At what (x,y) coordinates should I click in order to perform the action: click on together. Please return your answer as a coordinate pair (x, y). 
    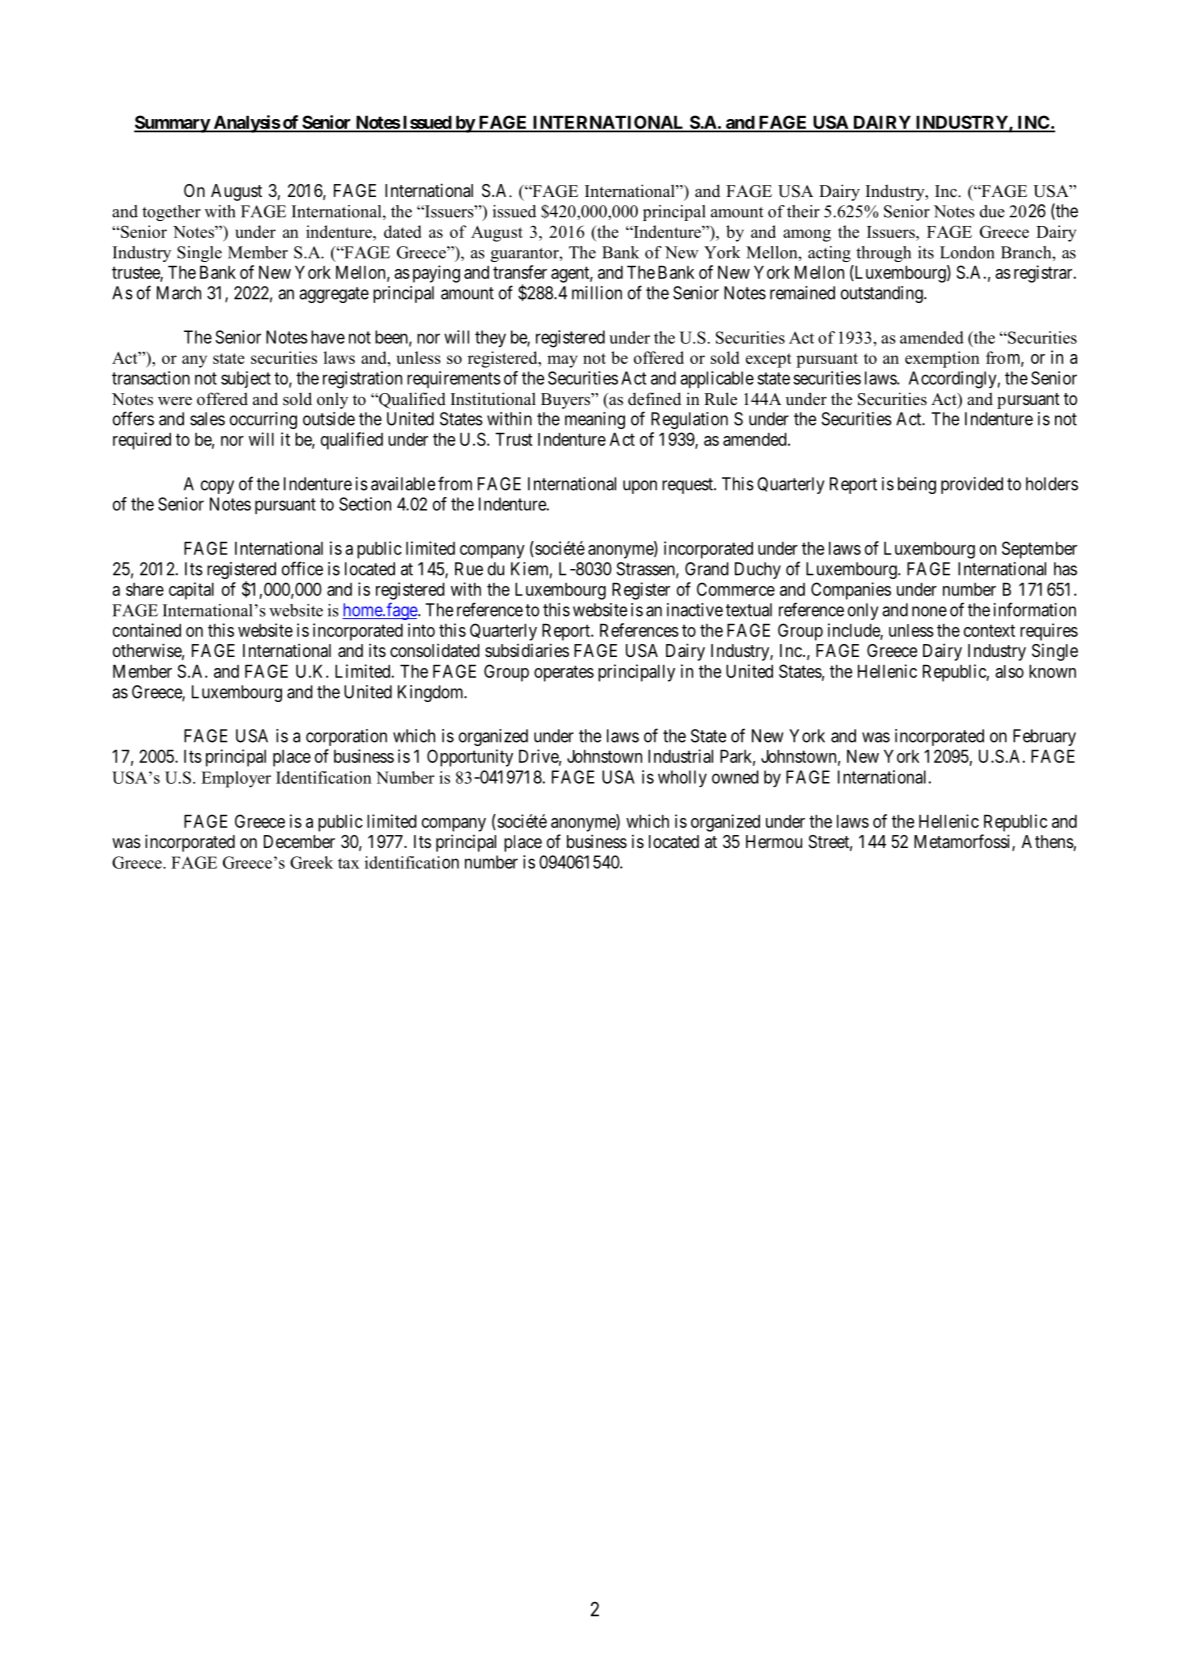
    Looking at the image, I should click on (171, 213).
